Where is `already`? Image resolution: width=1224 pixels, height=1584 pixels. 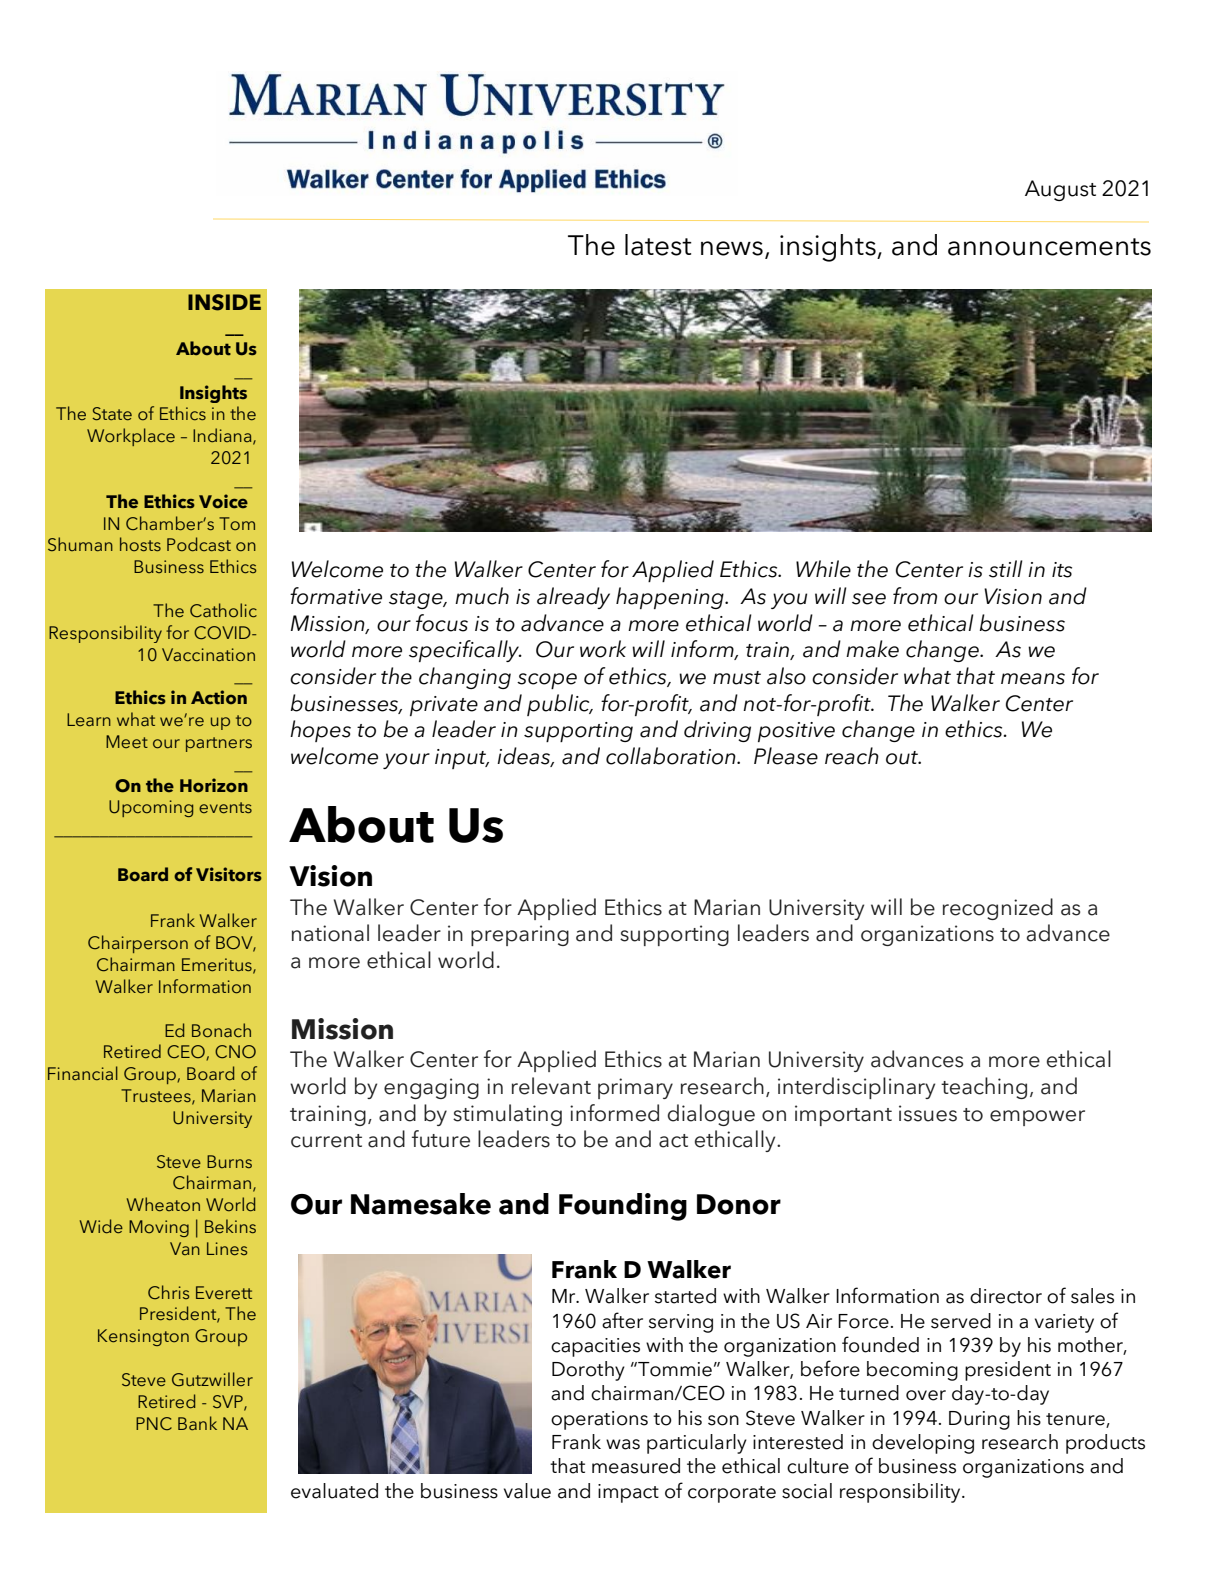
already is located at coordinates (573, 598).
